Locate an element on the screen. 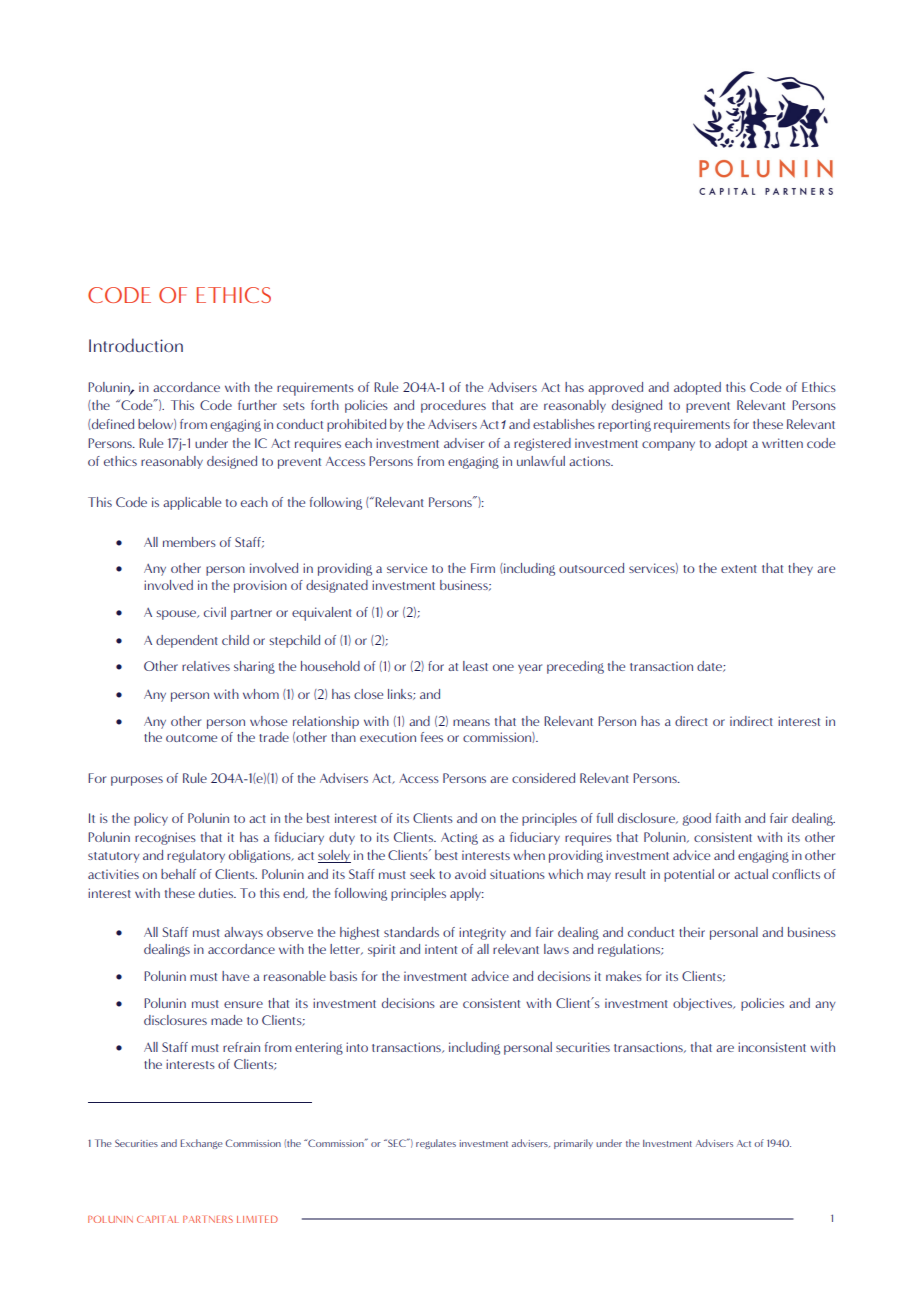 This screenshot has height=1308, width=924. extent is located at coordinates (739, 569).
